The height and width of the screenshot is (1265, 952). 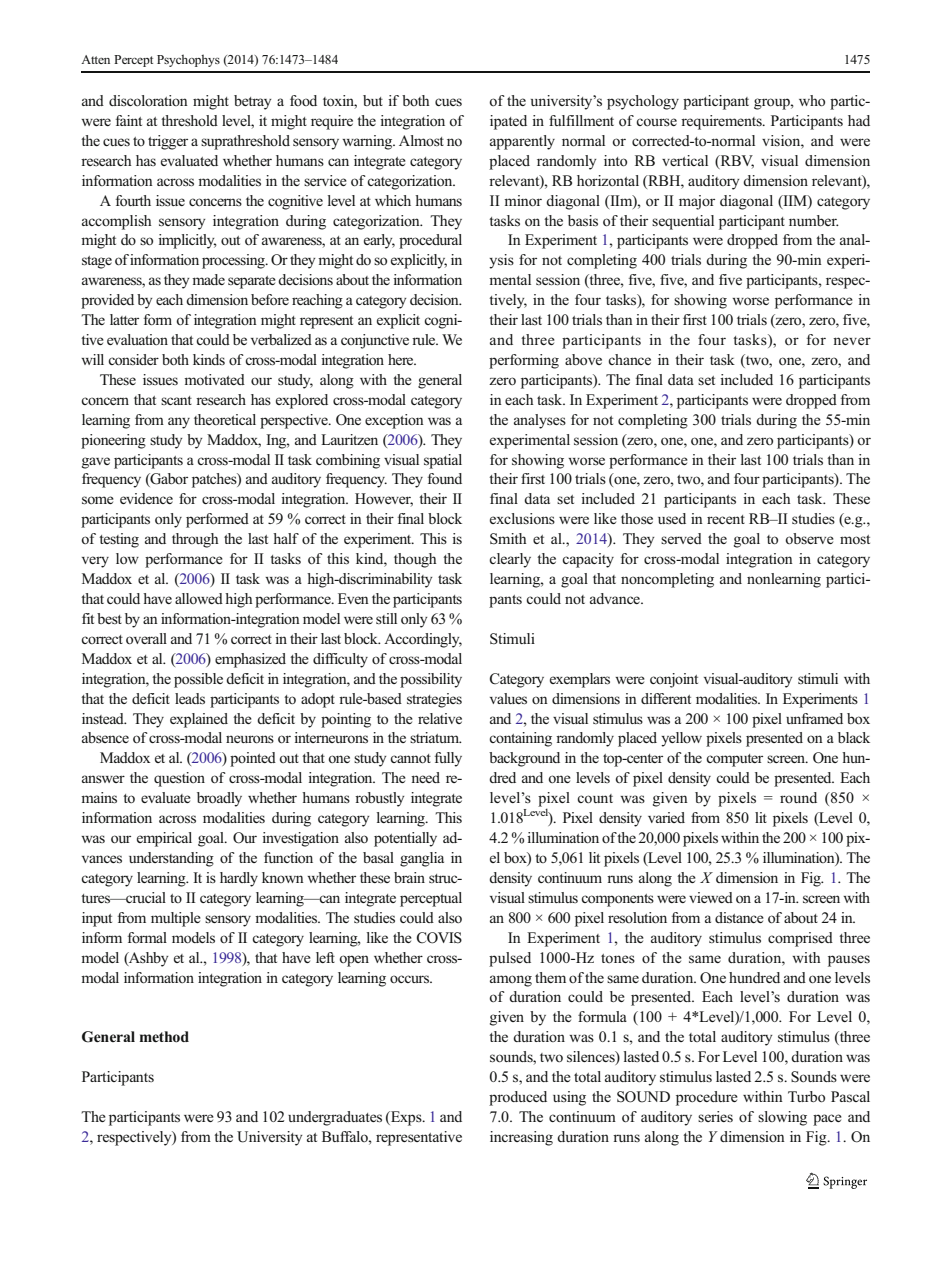 What do you see at coordinates (711, 897) in the screenshot?
I see `viewed` at bounding box center [711, 897].
